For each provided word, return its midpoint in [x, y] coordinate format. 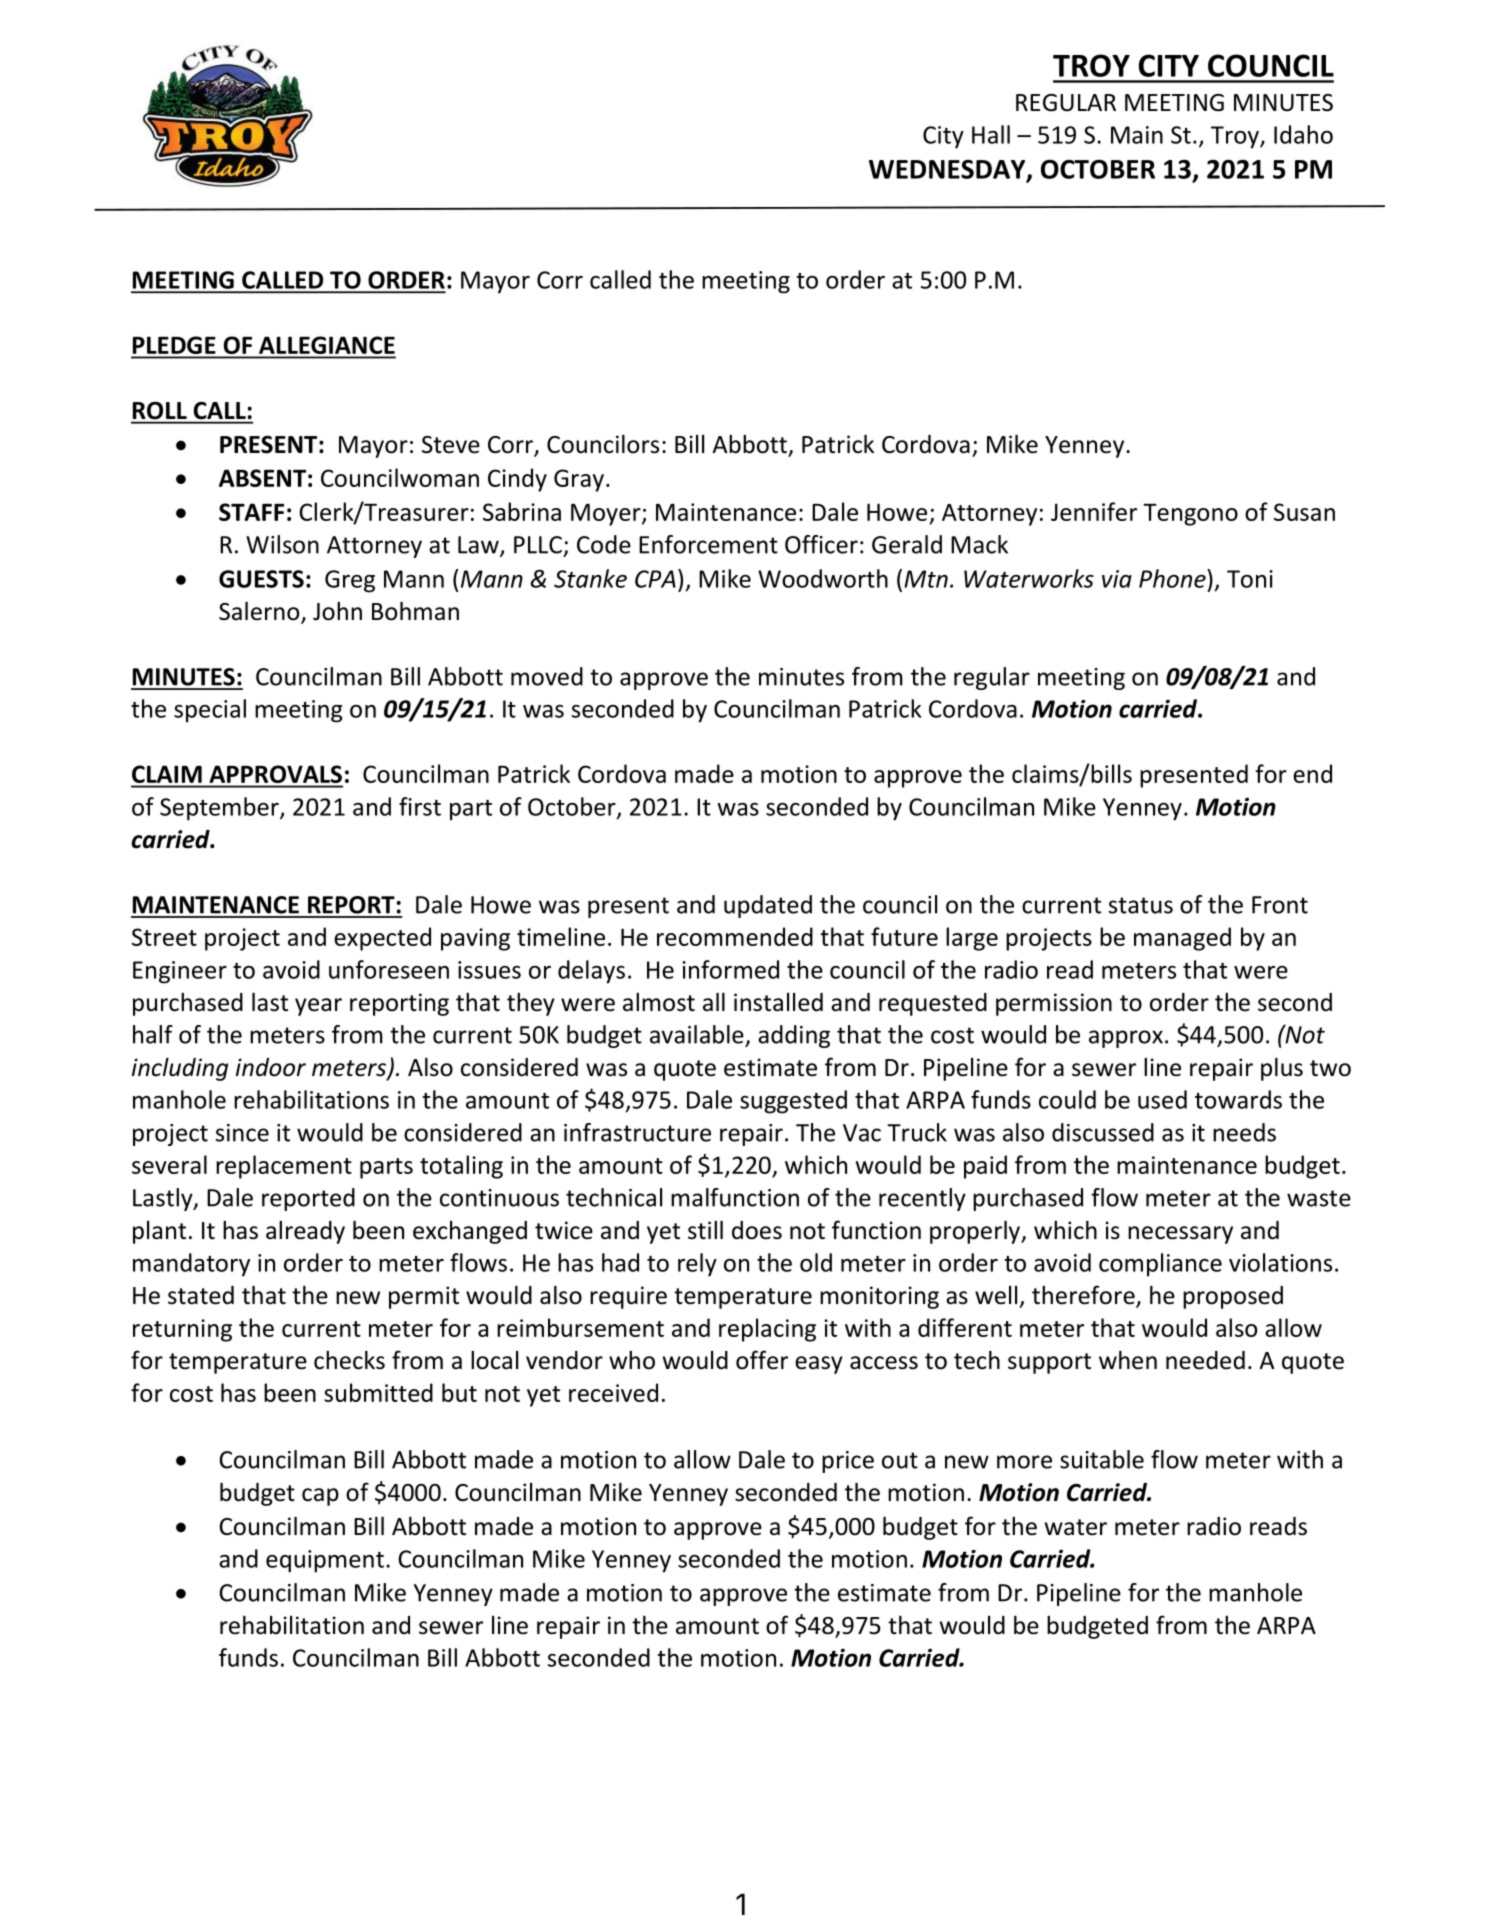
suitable [1102, 1459]
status [1141, 905]
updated [768, 906]
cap [320, 1497]
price [848, 1462]
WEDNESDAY [948, 170]
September [220, 809]
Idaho [1303, 134]
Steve [451, 445]
